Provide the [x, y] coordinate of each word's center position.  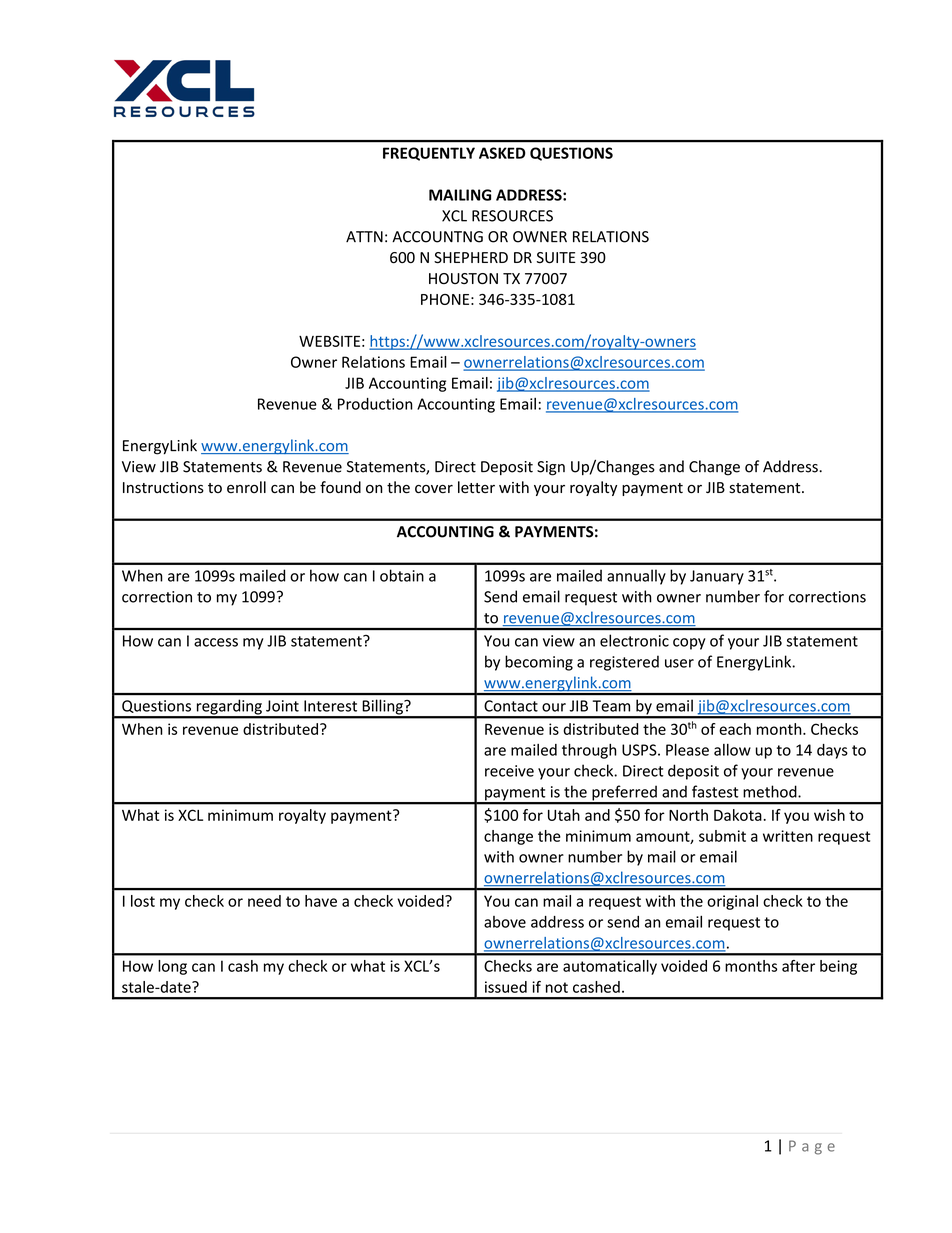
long [172, 967]
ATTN [364, 236]
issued [506, 987]
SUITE [556, 258]
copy [689, 644]
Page [812, 1147]
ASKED [502, 153]
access [216, 642]
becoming [539, 663]
